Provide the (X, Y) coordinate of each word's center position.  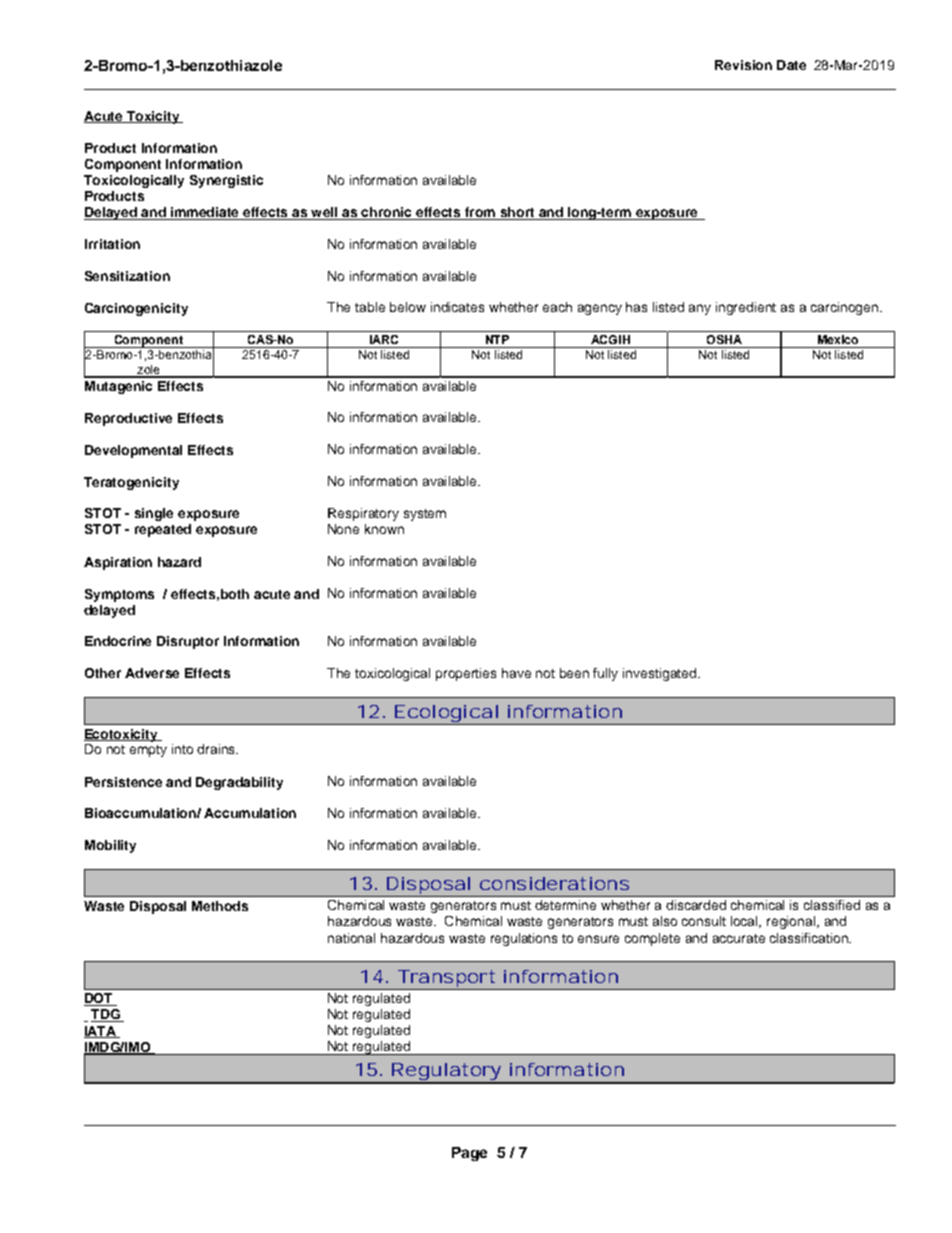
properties (466, 674)
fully (605, 674)
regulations (524, 939)
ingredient (746, 308)
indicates (457, 307)
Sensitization (127, 276)
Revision (743, 65)
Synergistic (226, 181)
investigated (659, 674)
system (425, 515)
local (745, 922)
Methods (220, 906)
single (154, 514)
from (479, 213)
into (182, 749)
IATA (101, 1032)
